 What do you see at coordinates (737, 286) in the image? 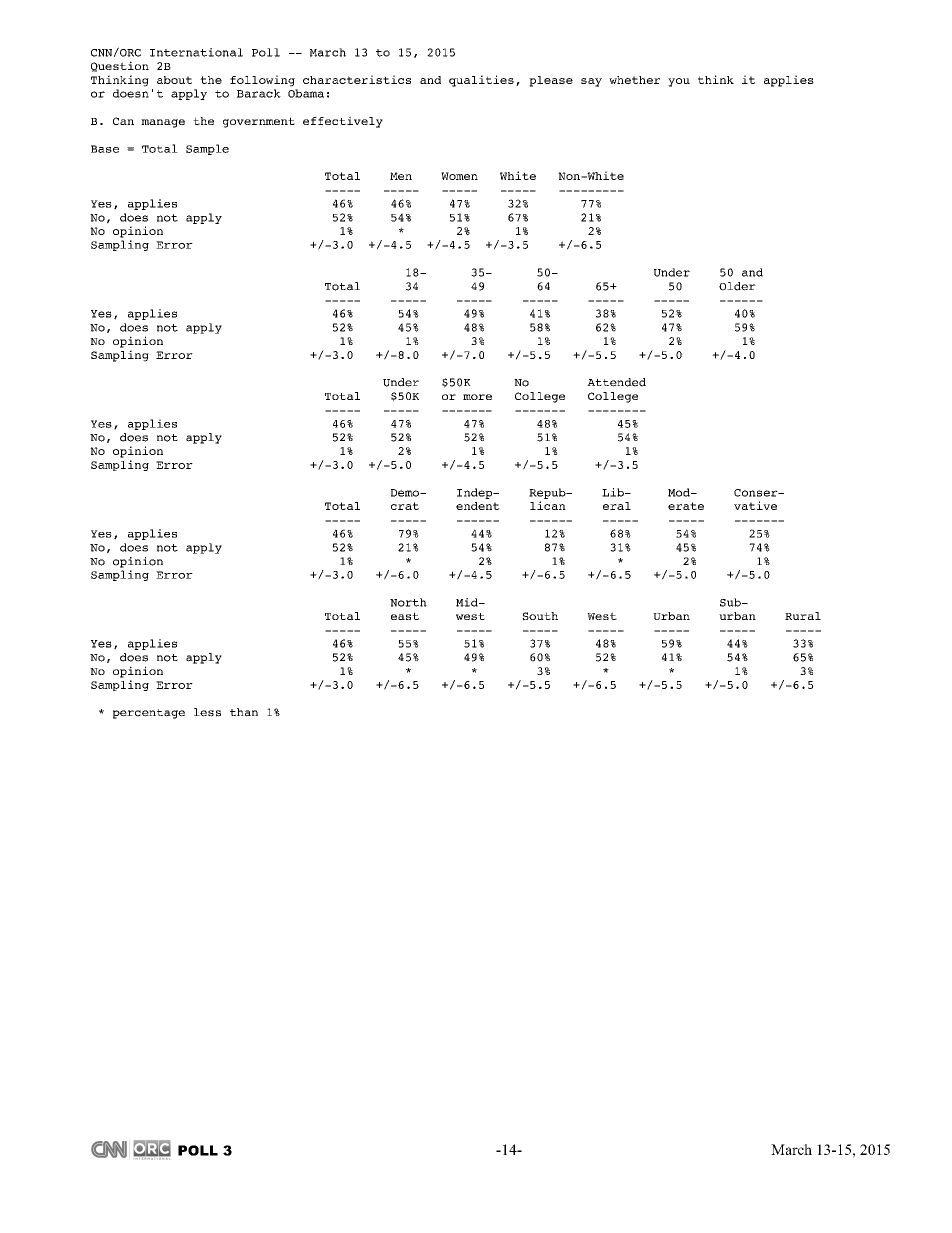
I see `Older` at bounding box center [737, 286].
